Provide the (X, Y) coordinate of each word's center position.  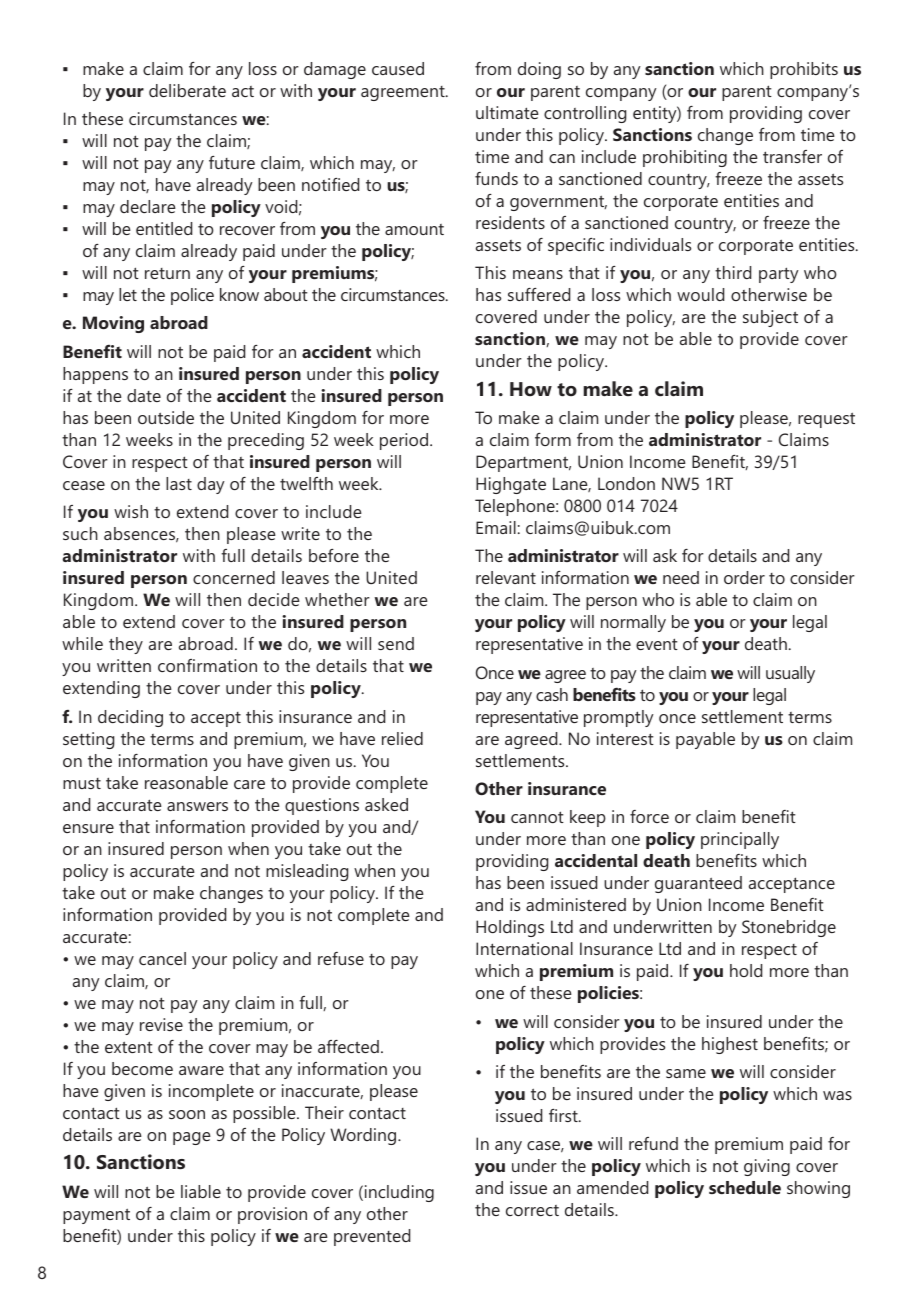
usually (790, 674)
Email (496, 527)
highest (730, 1045)
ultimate (507, 112)
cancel (162, 958)
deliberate (187, 90)
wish (131, 511)
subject (770, 318)
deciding (130, 718)
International (524, 948)
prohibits (804, 70)
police (192, 296)
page (192, 1138)
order (744, 577)
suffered (539, 294)
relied (402, 738)
